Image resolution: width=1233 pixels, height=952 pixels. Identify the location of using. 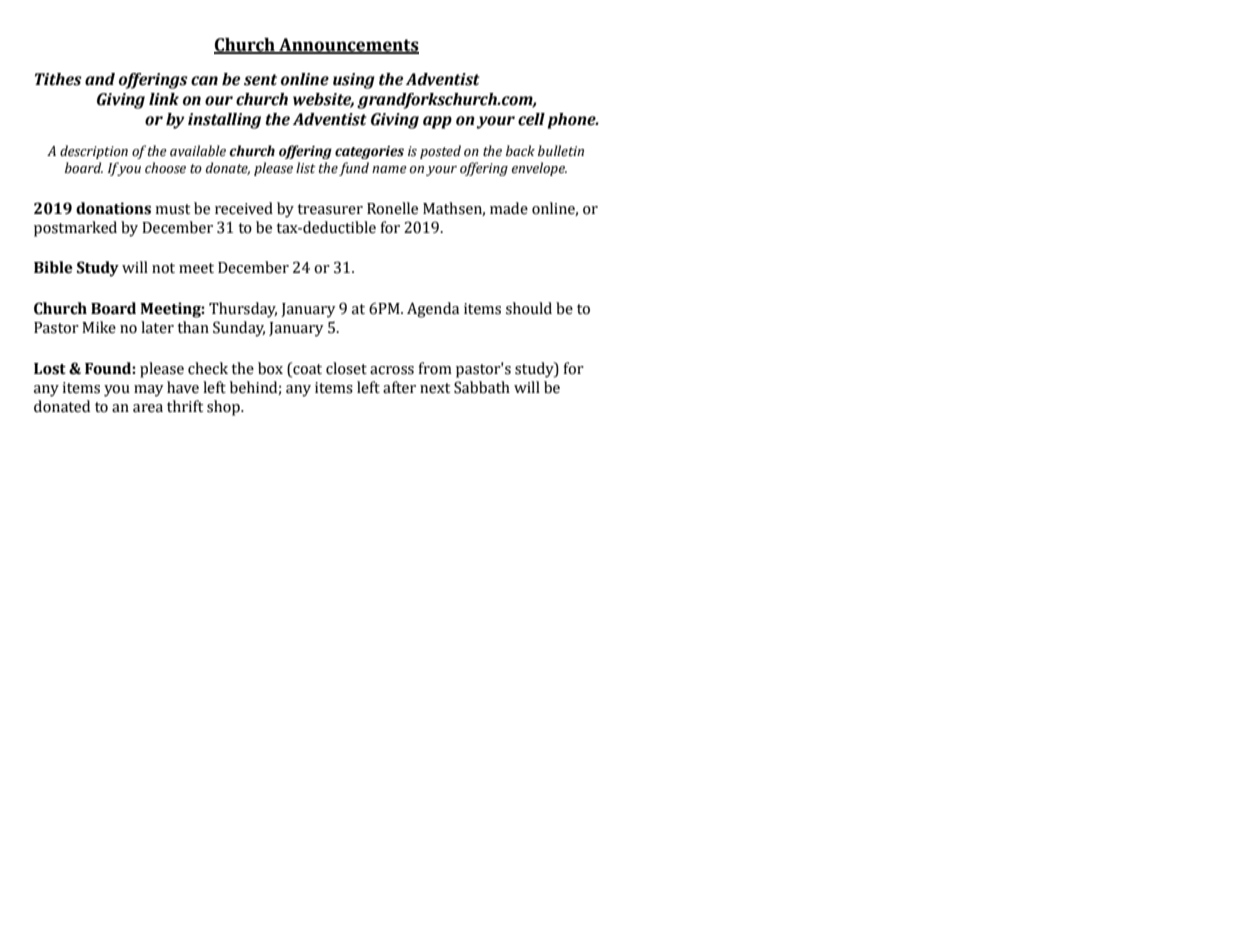
(354, 81).
